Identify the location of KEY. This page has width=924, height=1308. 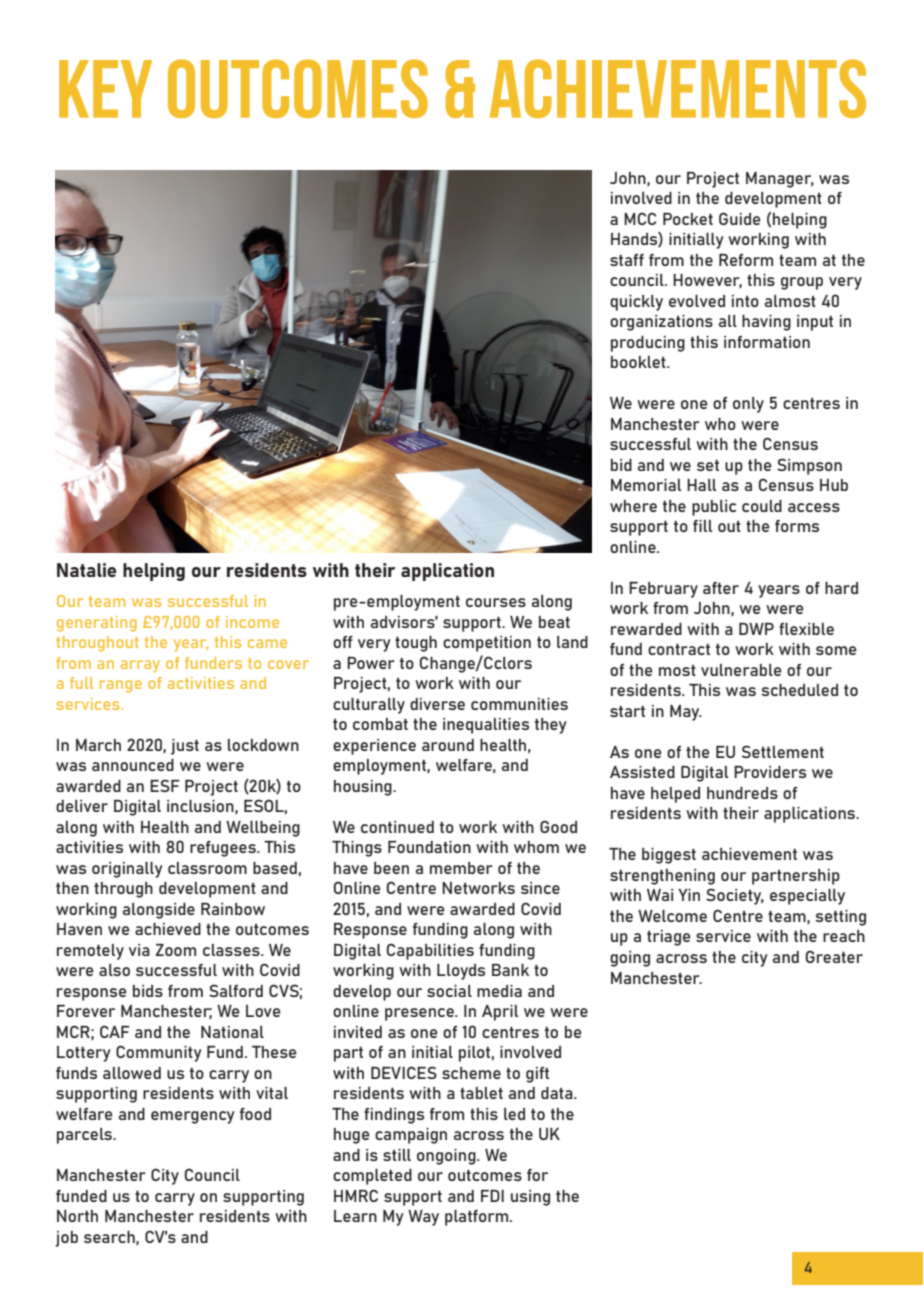
(105, 89).
